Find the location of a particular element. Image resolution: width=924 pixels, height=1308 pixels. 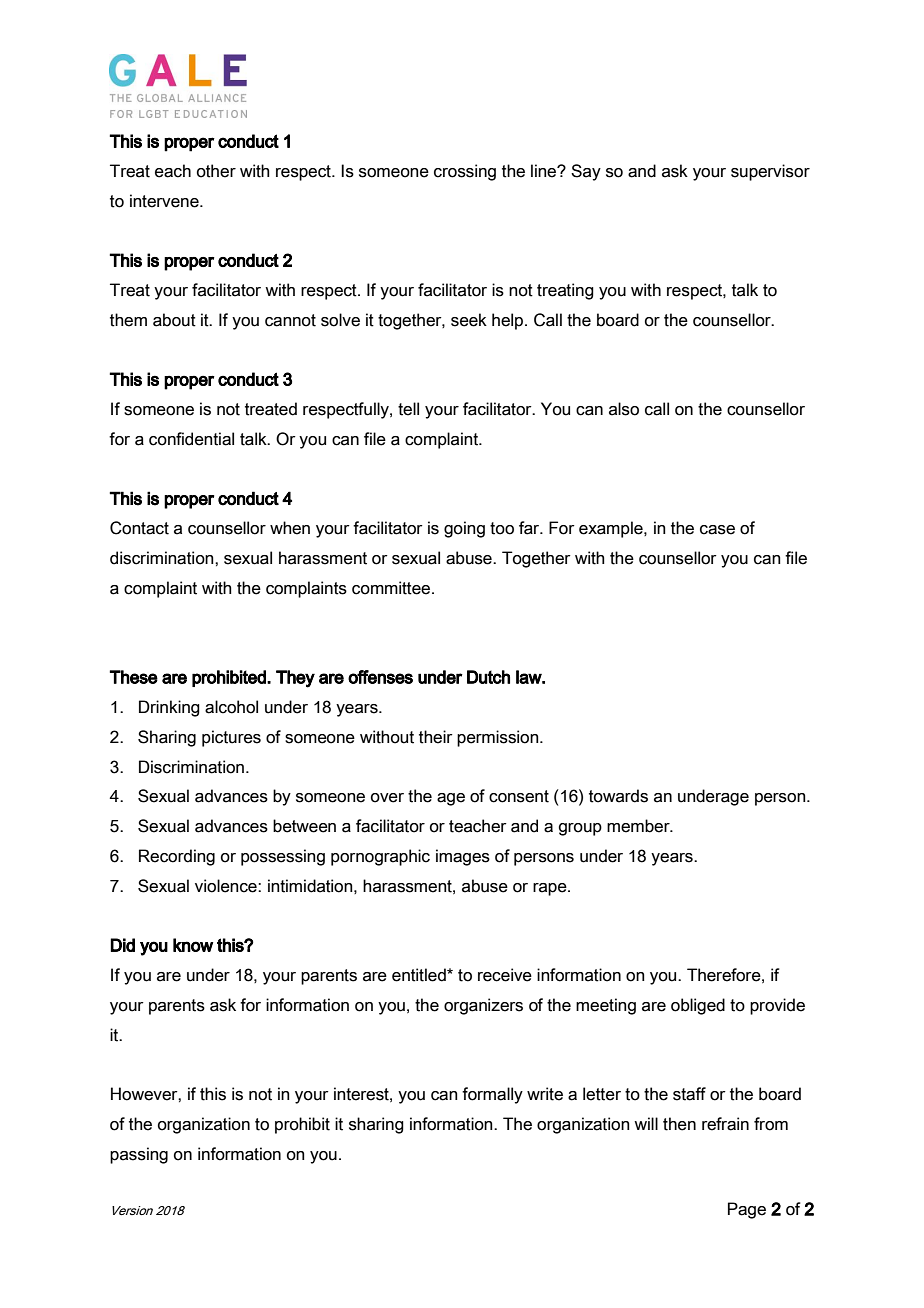

intervene is located at coordinates (165, 201).
